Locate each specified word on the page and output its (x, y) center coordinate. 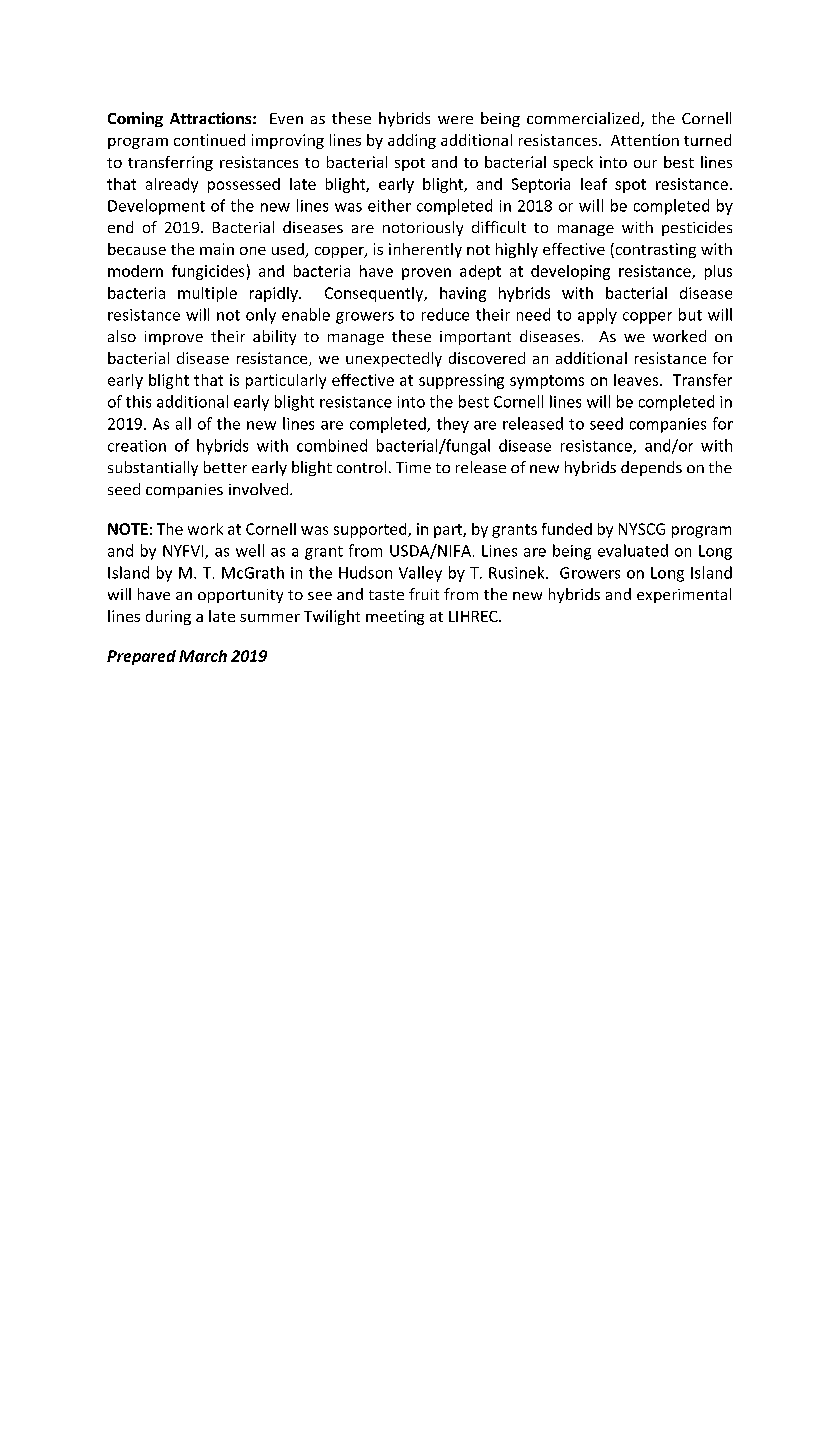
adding (412, 141)
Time (413, 467)
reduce (445, 314)
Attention (645, 140)
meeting (395, 617)
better (225, 467)
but (690, 314)
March (203, 656)
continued (209, 140)
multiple (207, 294)
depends (651, 468)
